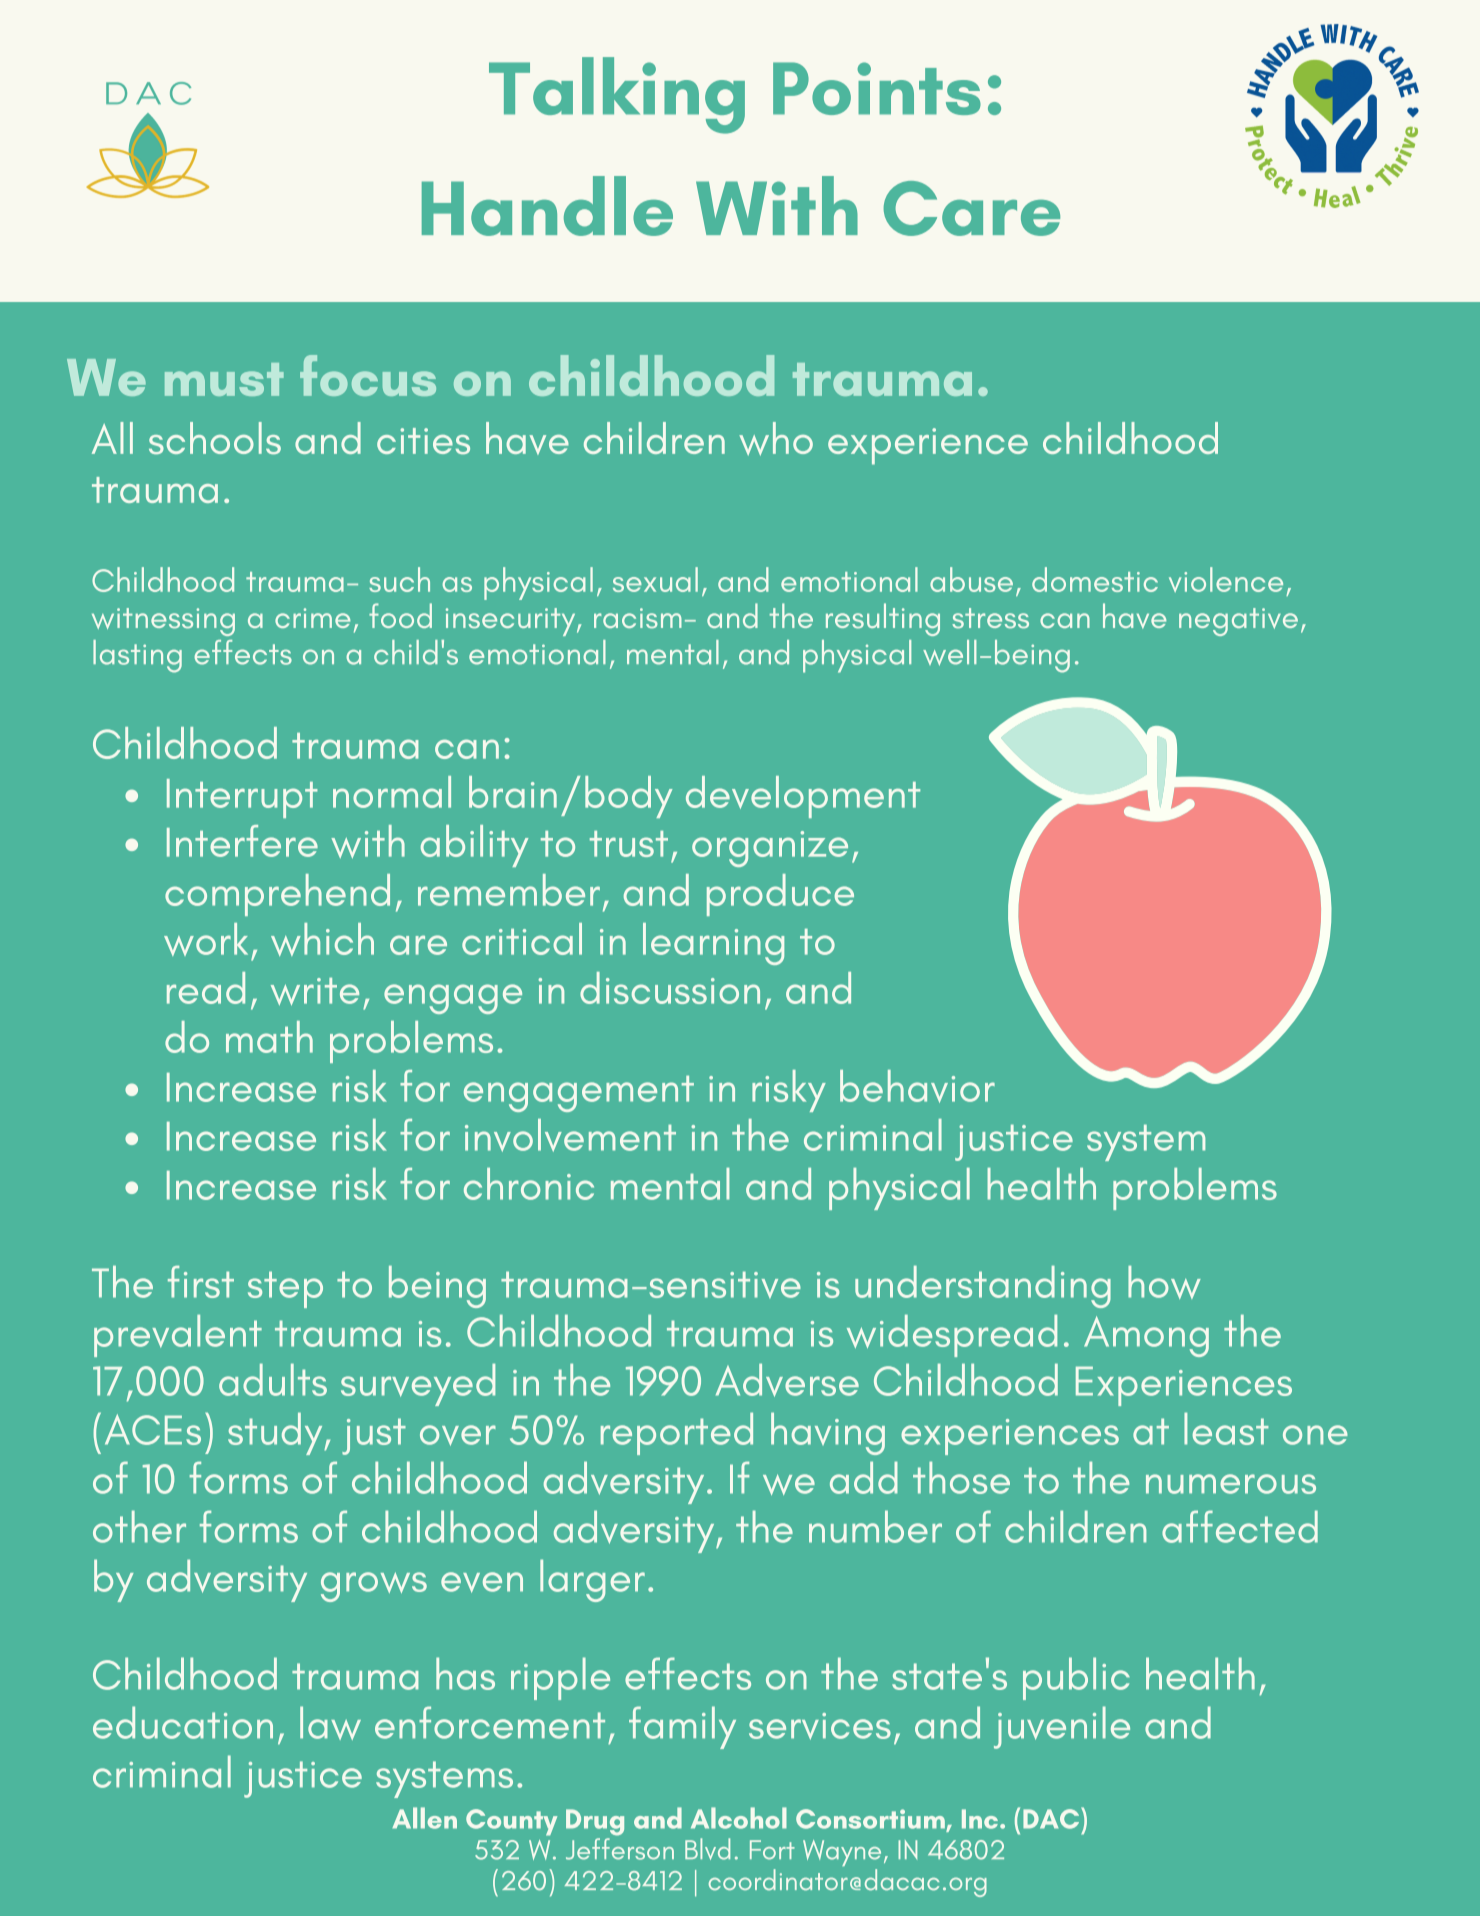 The image size is (1480, 1916). Describe the element at coordinates (617, 95) in the screenshot. I see `Talking` at that location.
